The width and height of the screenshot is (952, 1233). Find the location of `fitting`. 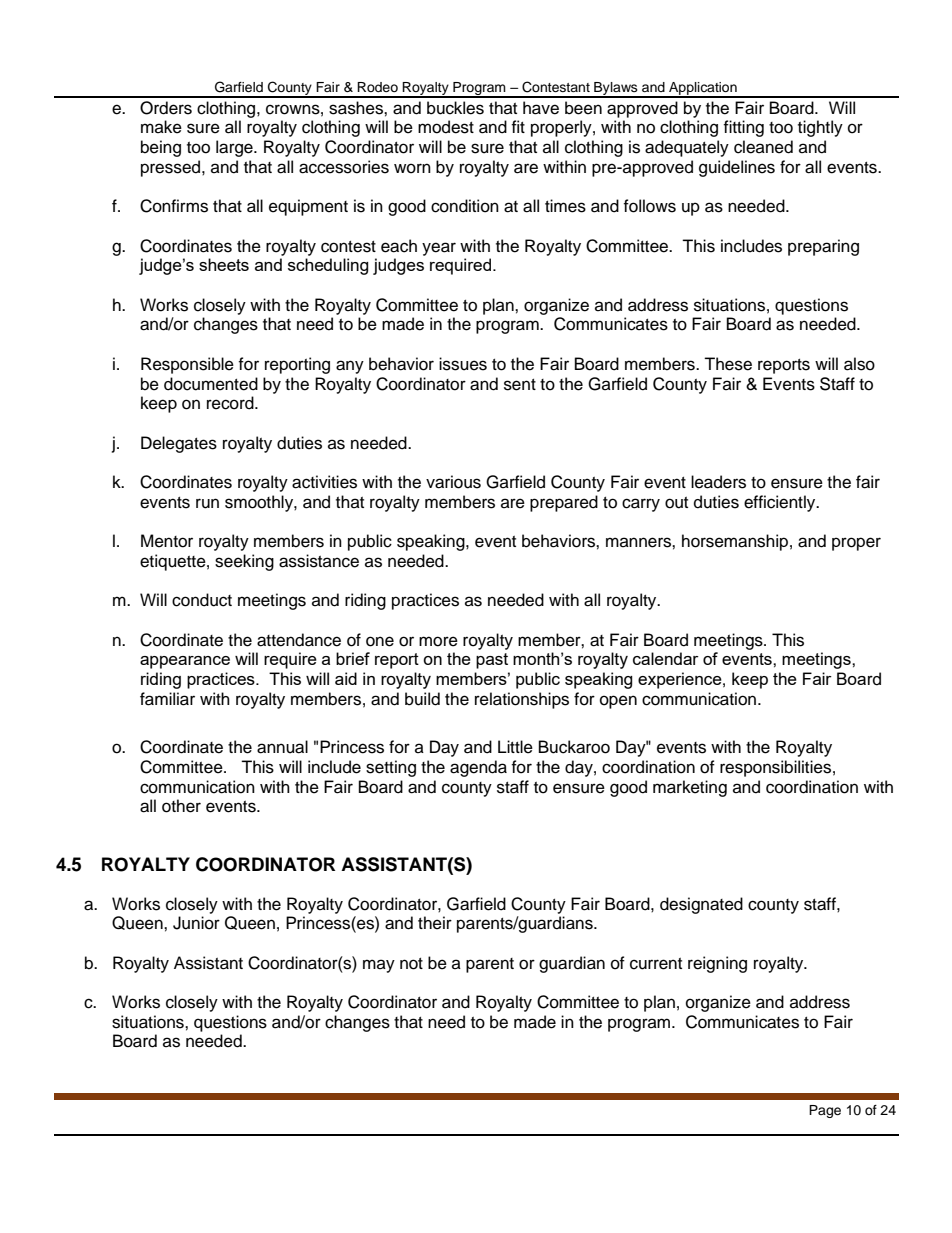

fitting is located at coordinates (743, 128).
